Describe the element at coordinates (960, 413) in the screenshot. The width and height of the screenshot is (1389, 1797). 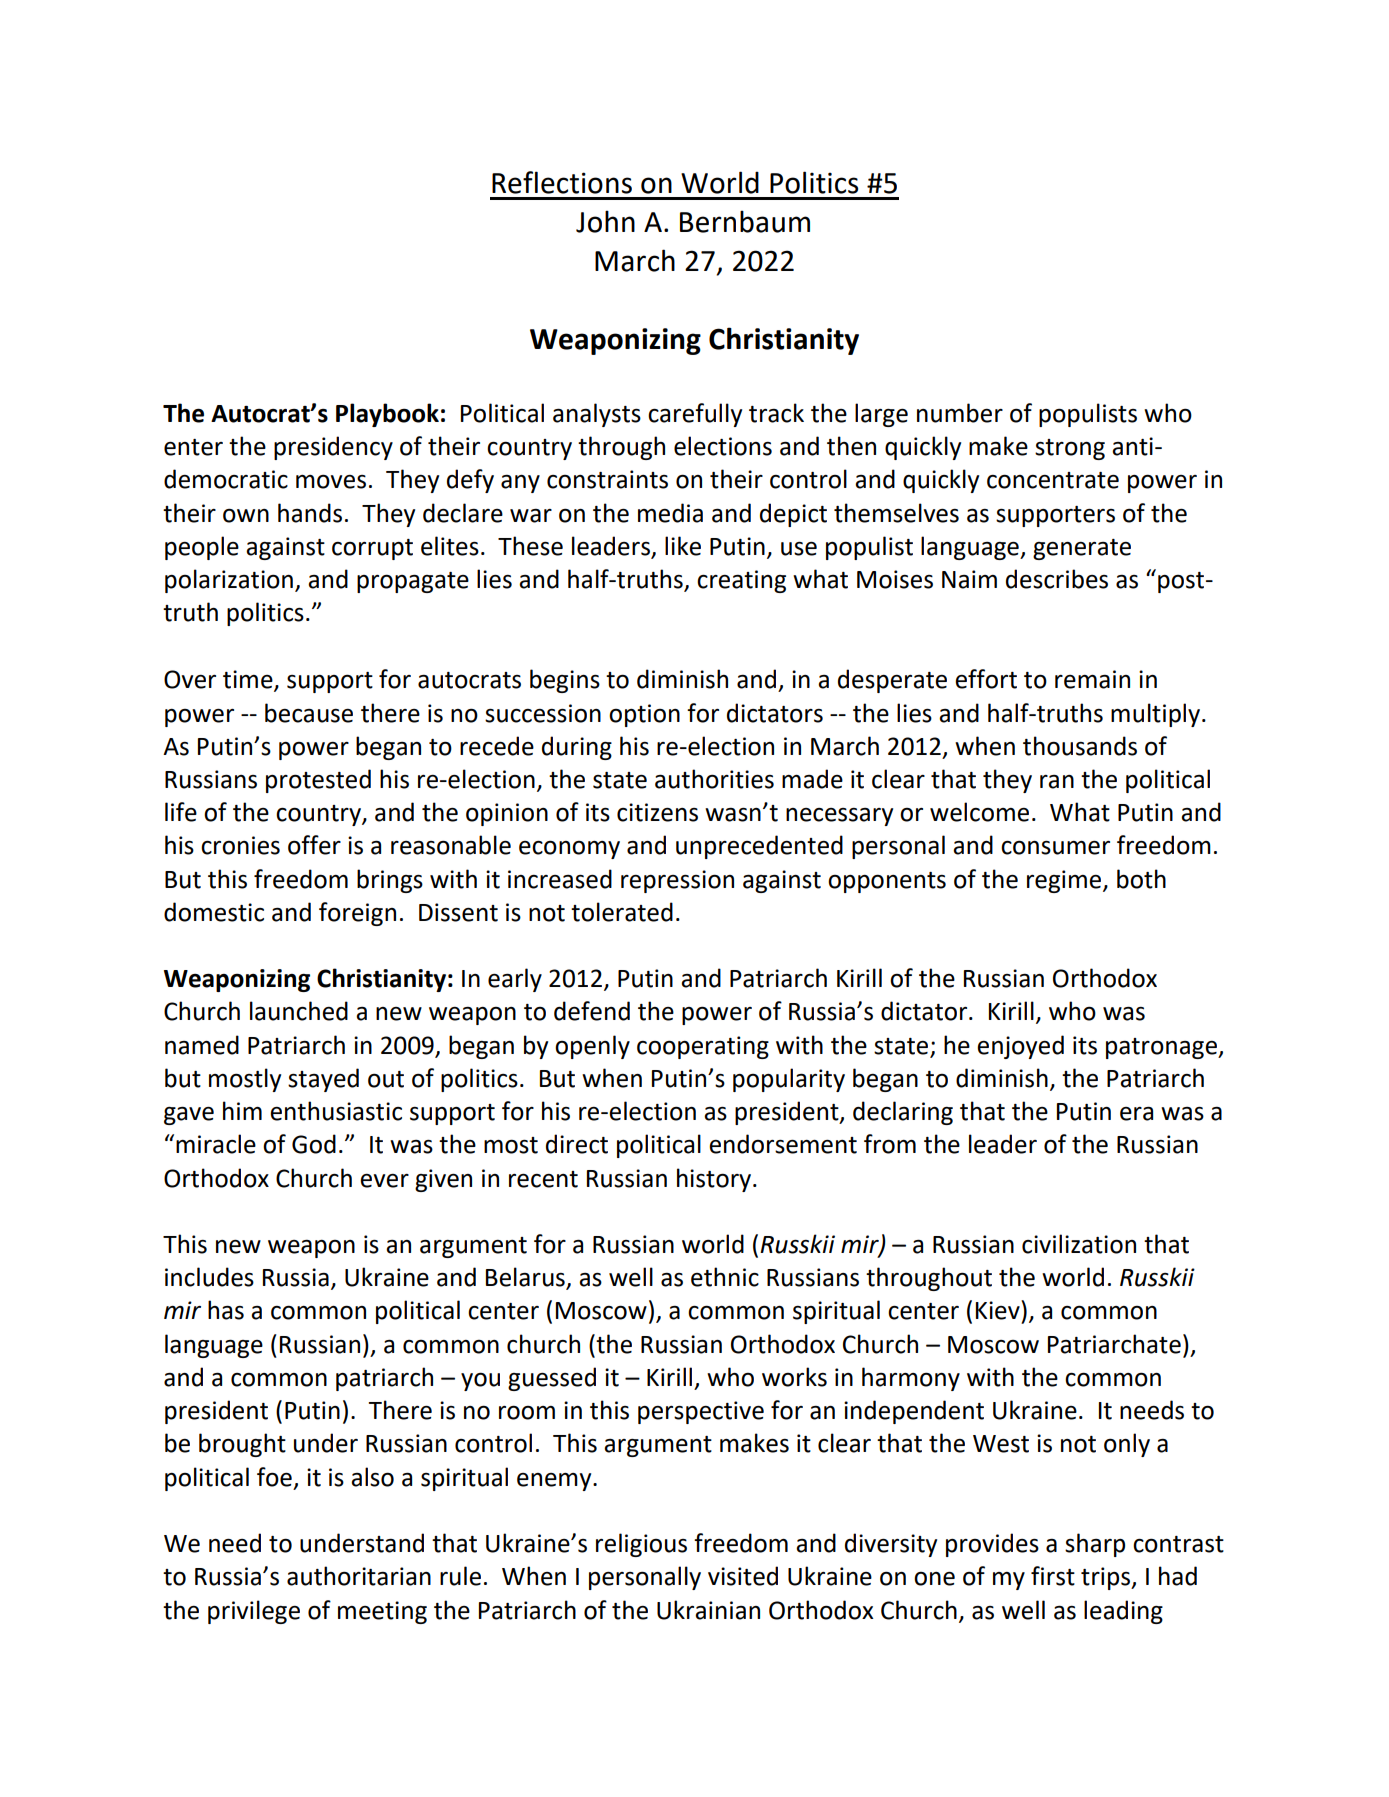
I see `number` at that location.
